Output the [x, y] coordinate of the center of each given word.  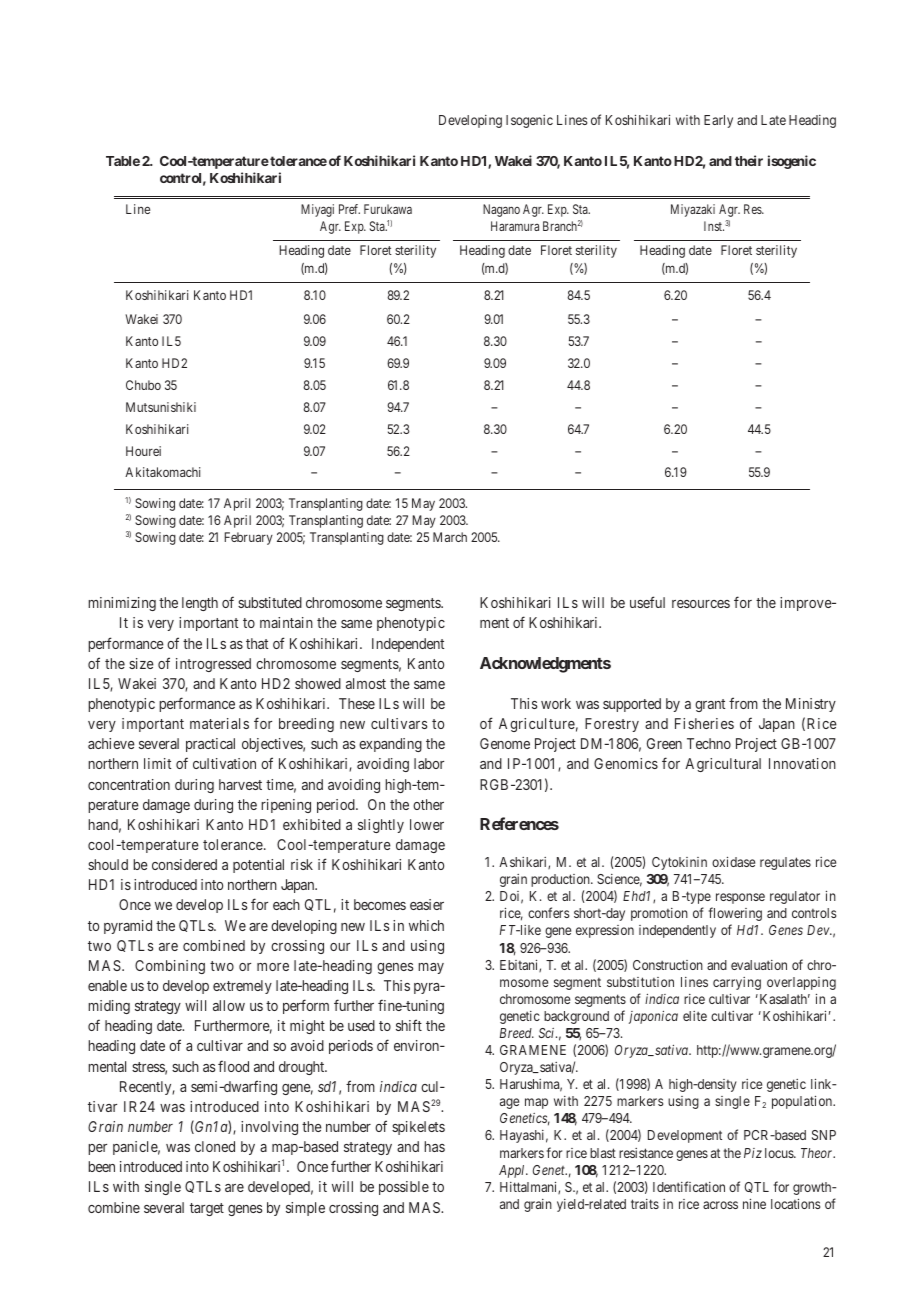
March [450, 537]
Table [123, 161]
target [207, 1209]
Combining [170, 967]
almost [366, 683]
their [749, 160]
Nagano [501, 210]
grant [710, 705]
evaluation [759, 965]
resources [701, 604]
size [141, 663]
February [249, 538]
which [426, 925]
